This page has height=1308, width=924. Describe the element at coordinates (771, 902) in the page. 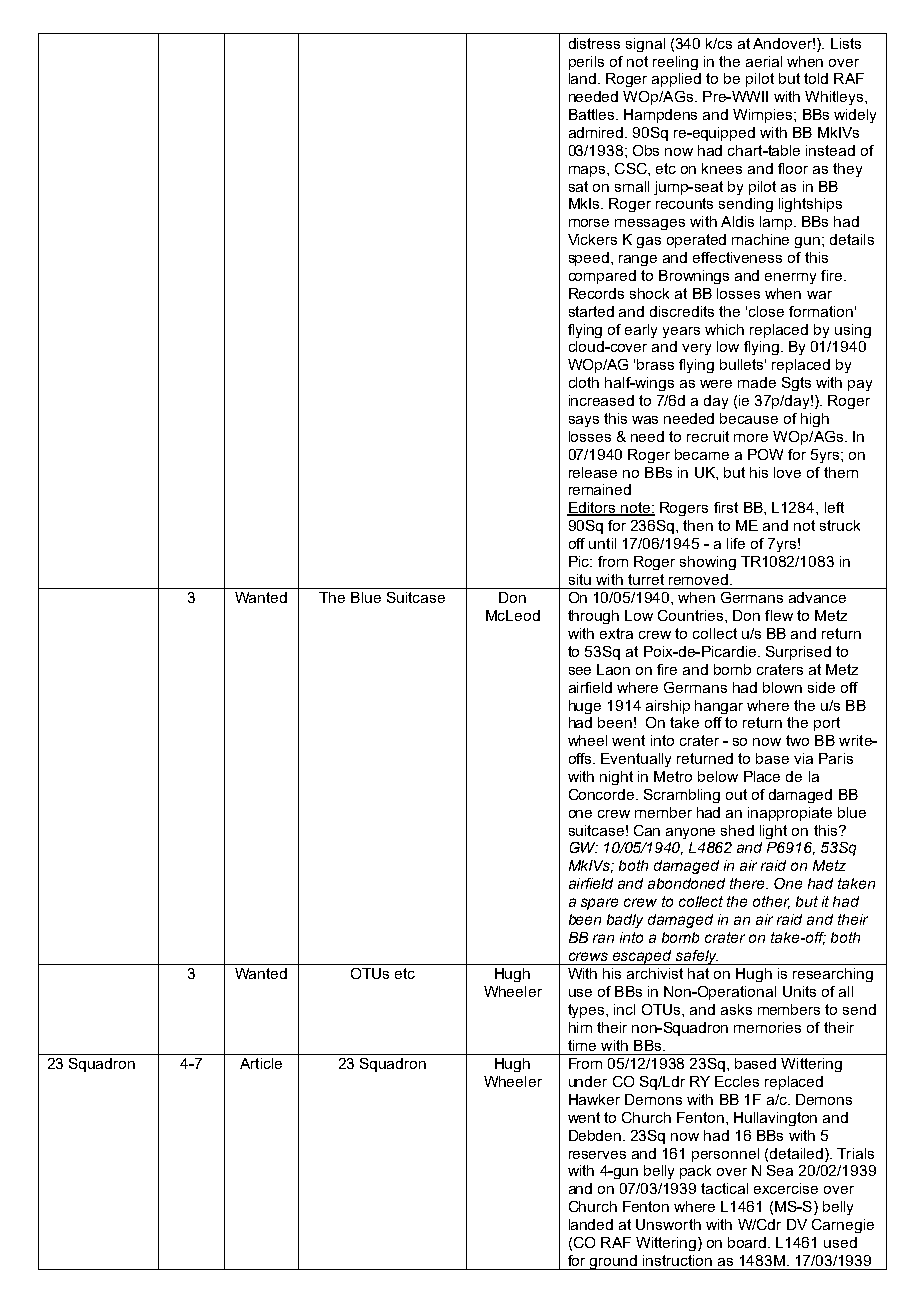

I see `other` at that location.
